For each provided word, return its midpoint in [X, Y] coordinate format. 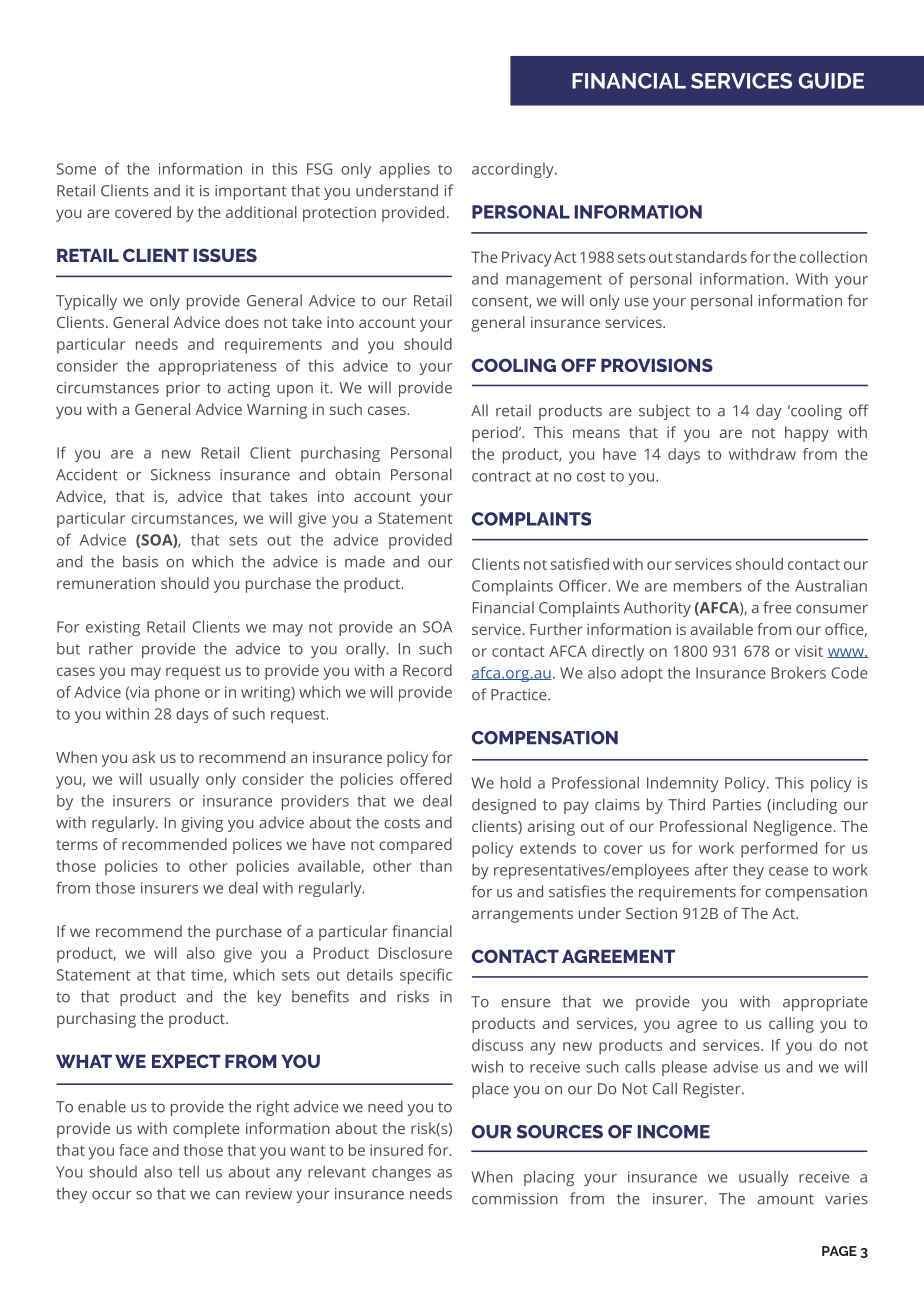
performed [779, 850]
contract [501, 476]
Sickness [181, 474]
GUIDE [831, 81]
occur [111, 1195]
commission [514, 1199]
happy [807, 434]
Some [76, 169]
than [436, 866]
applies [404, 170]
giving [202, 824]
